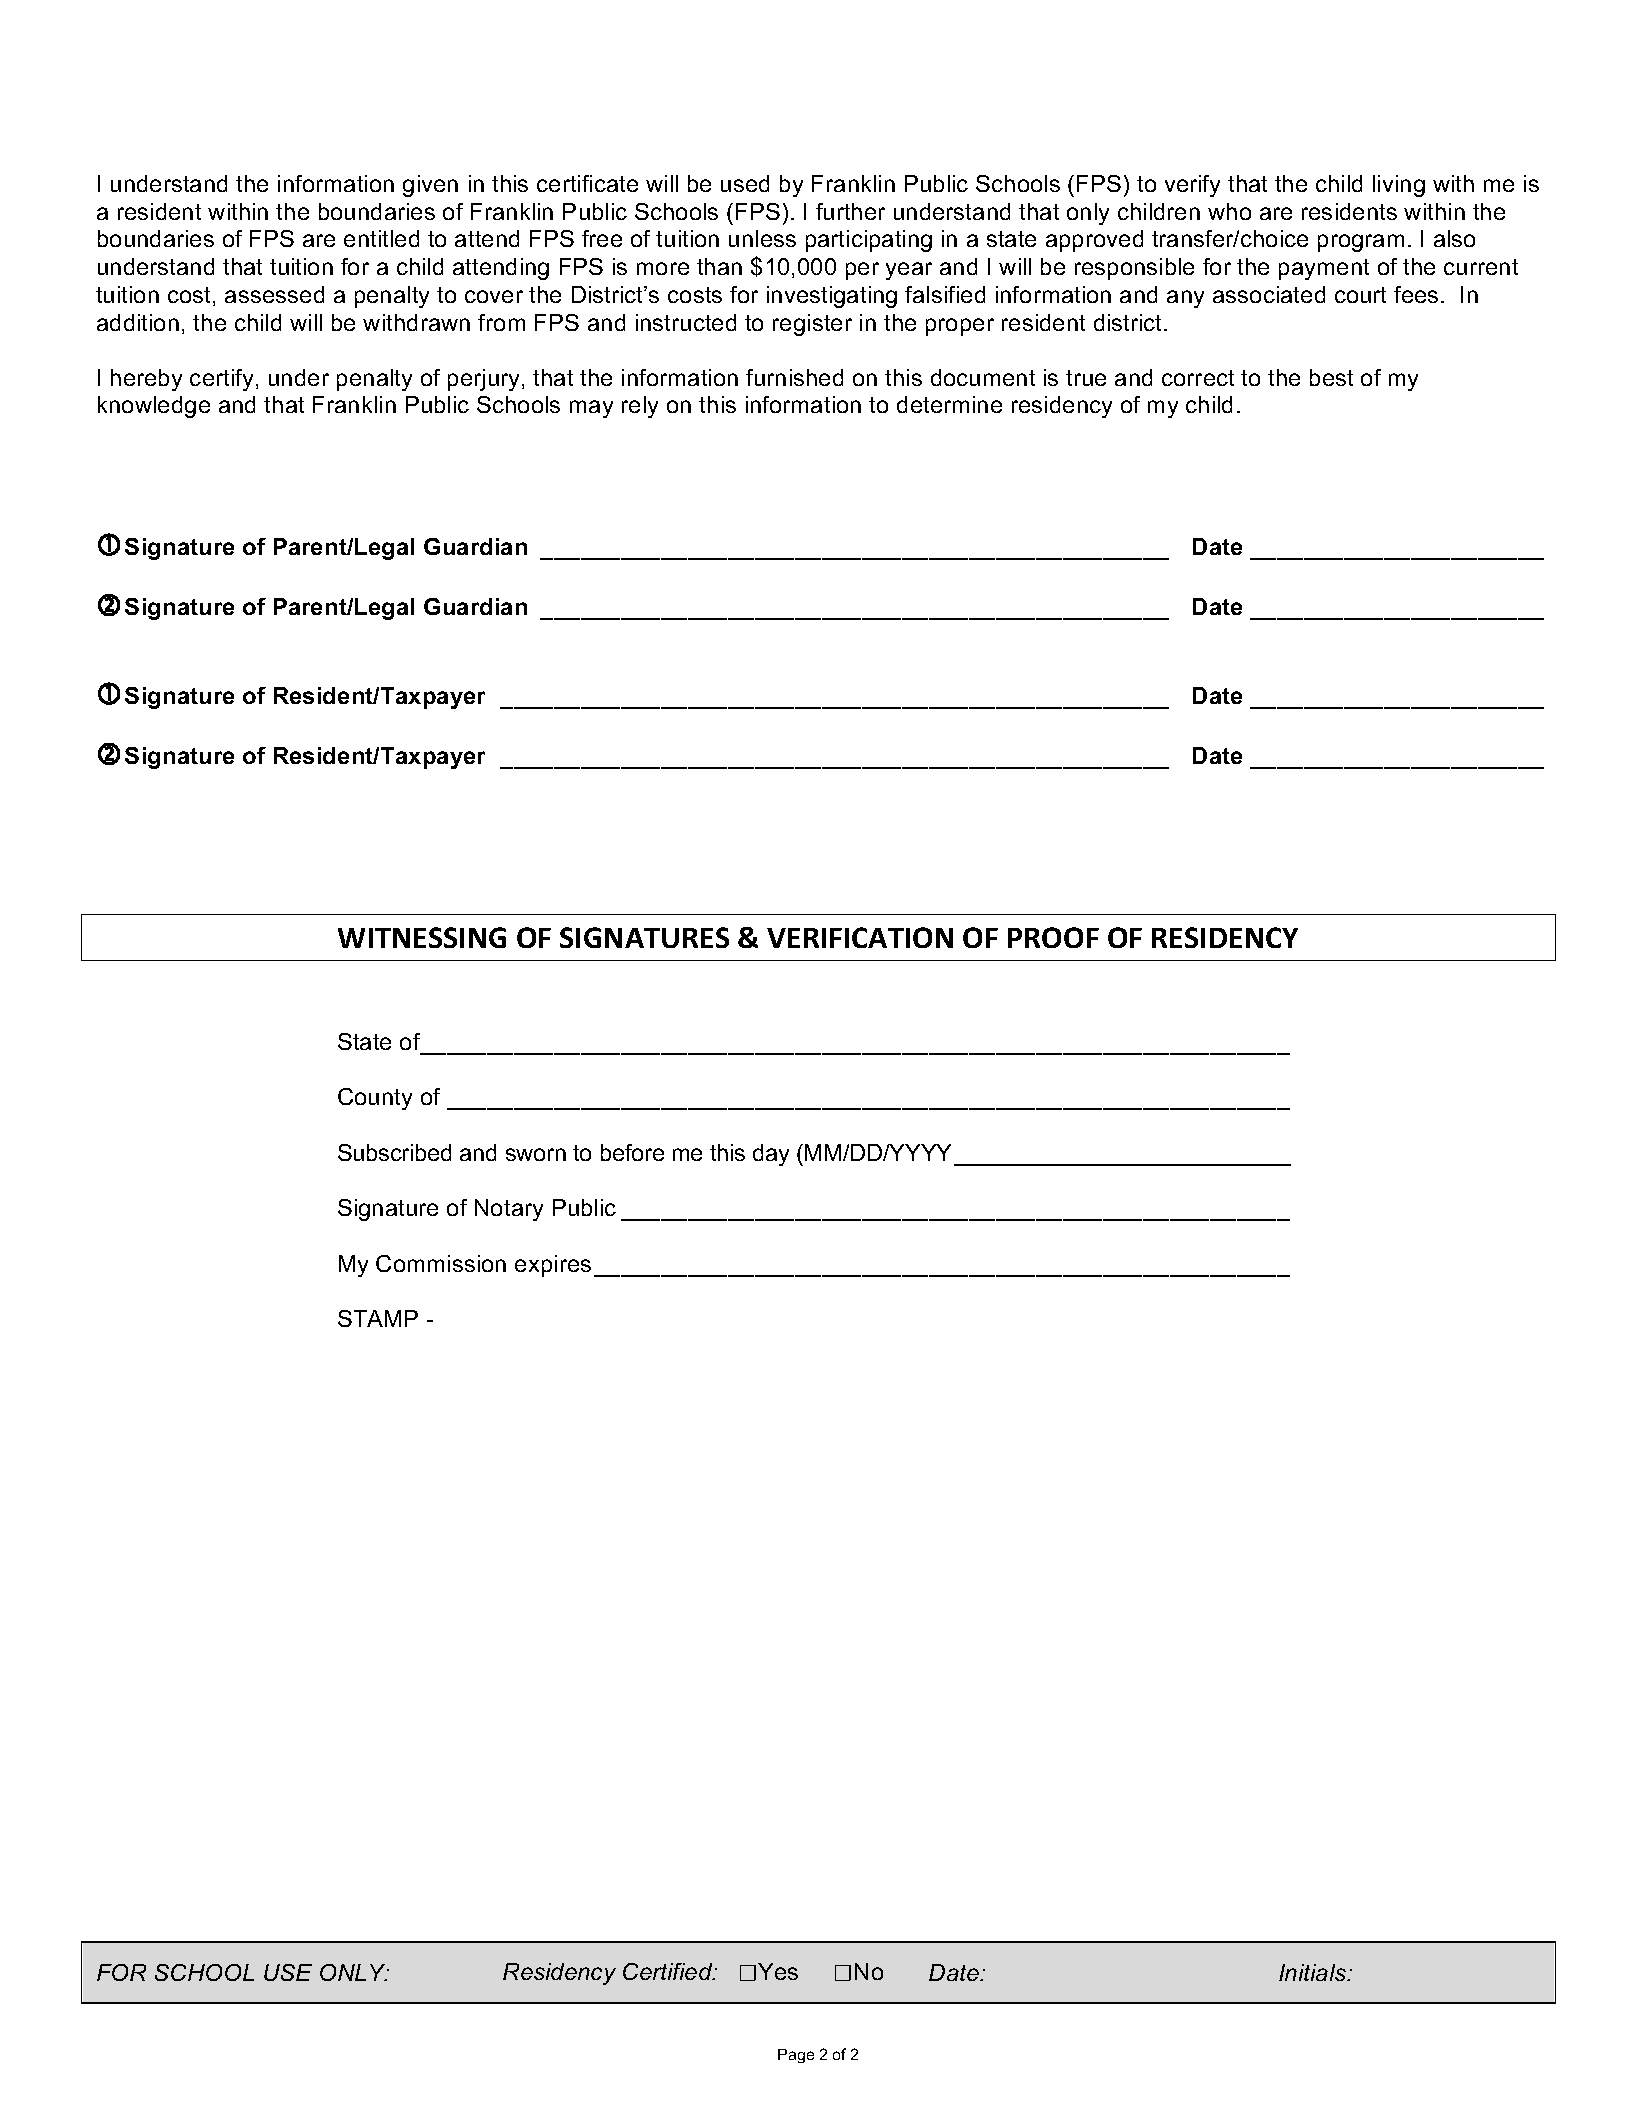 This screenshot has height=2118, width=1637. Describe the element at coordinates (422, 937) in the screenshot. I see `WITNESSING` at that location.
